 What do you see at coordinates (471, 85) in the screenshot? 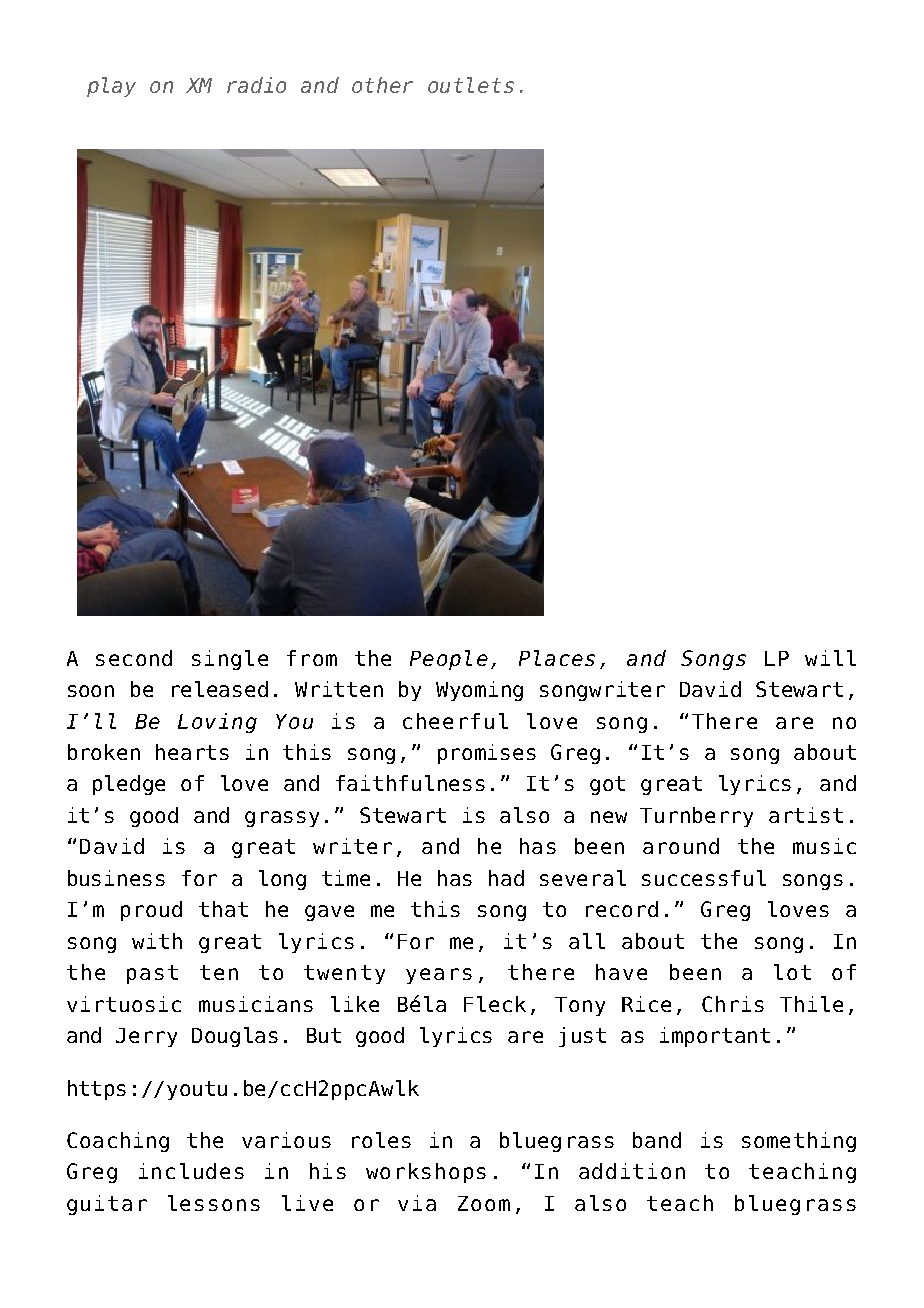
I see `outlets` at bounding box center [471, 85].
